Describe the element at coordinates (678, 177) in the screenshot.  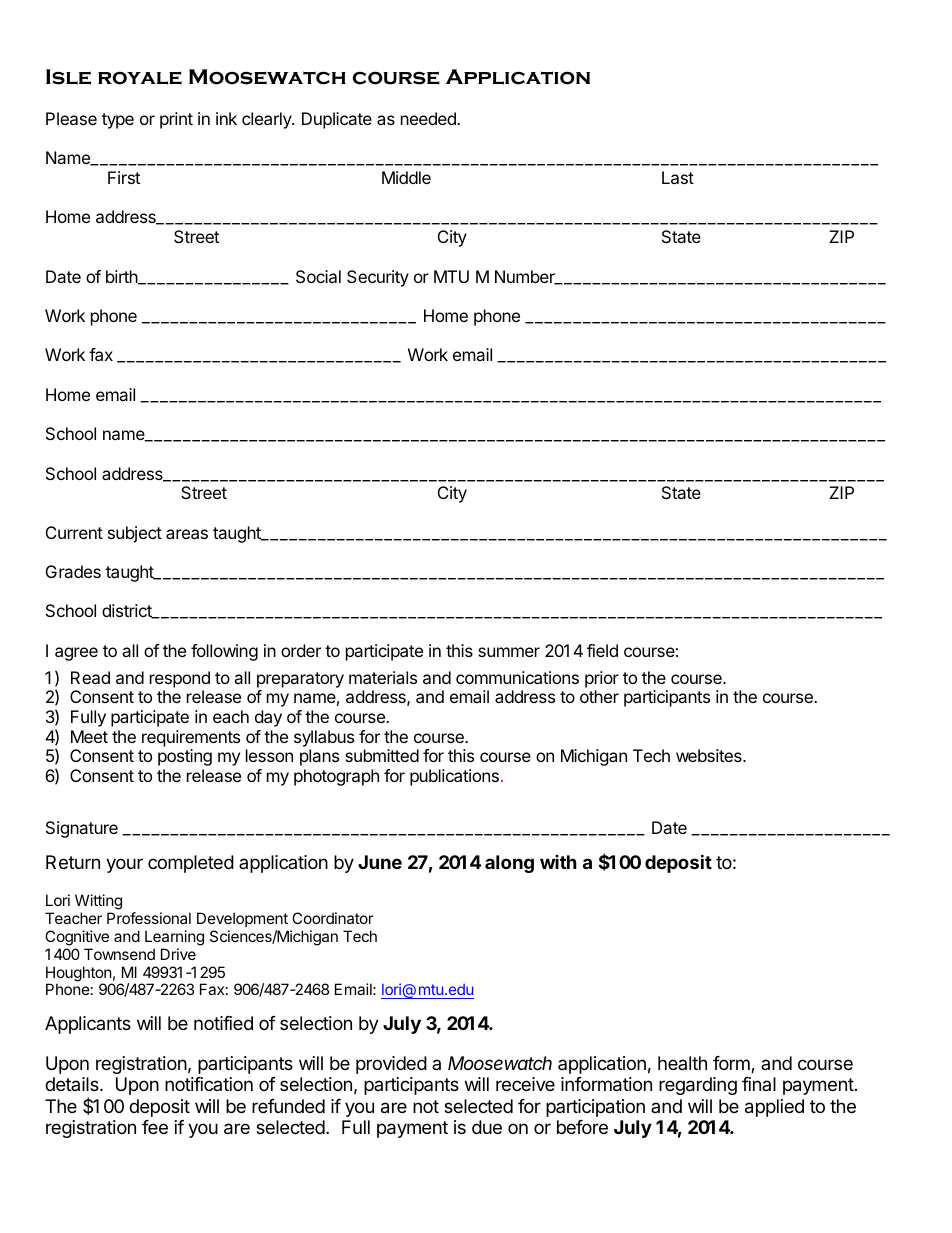
I see `Last` at that location.
